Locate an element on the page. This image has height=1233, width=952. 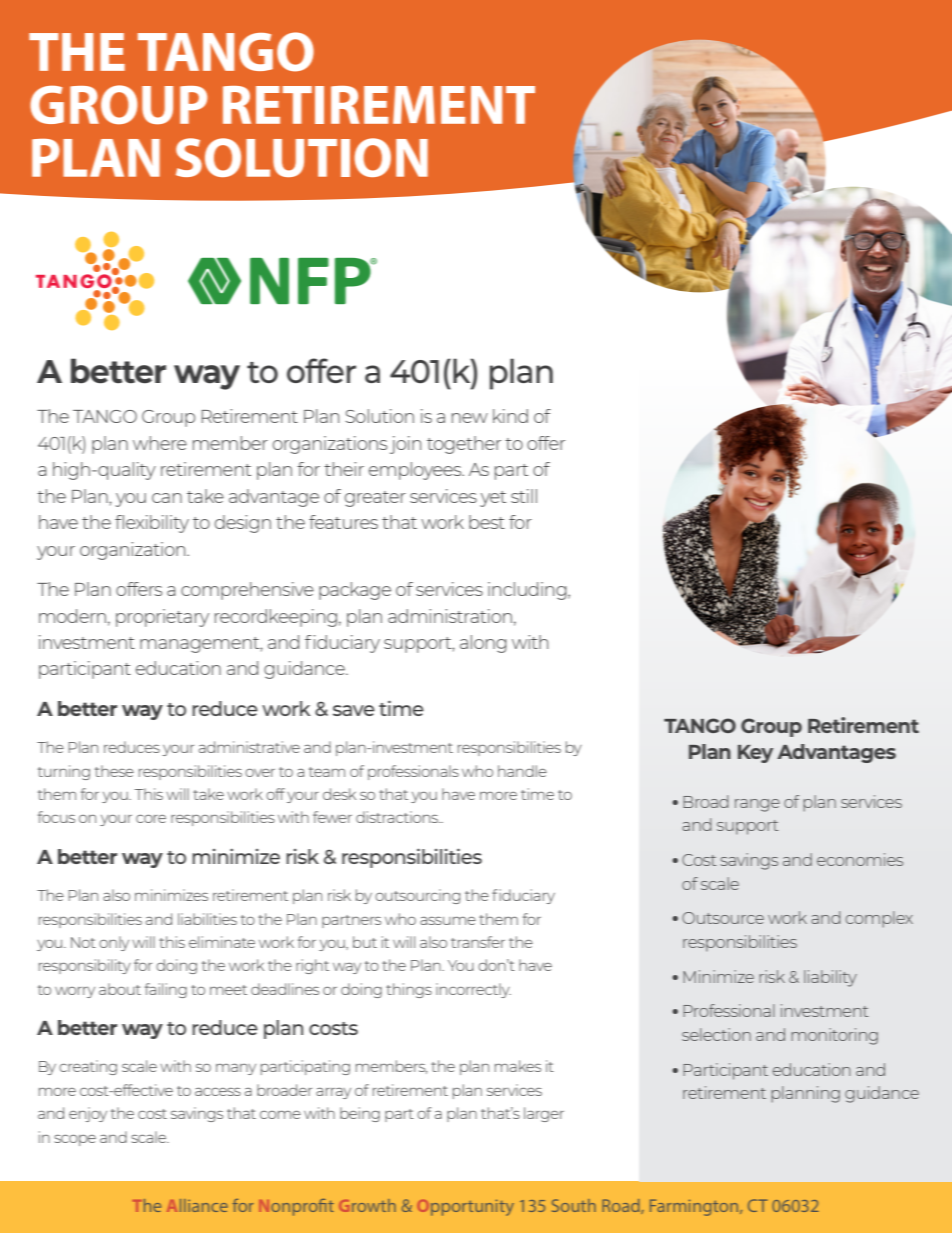
together is located at coordinates (464, 445).
